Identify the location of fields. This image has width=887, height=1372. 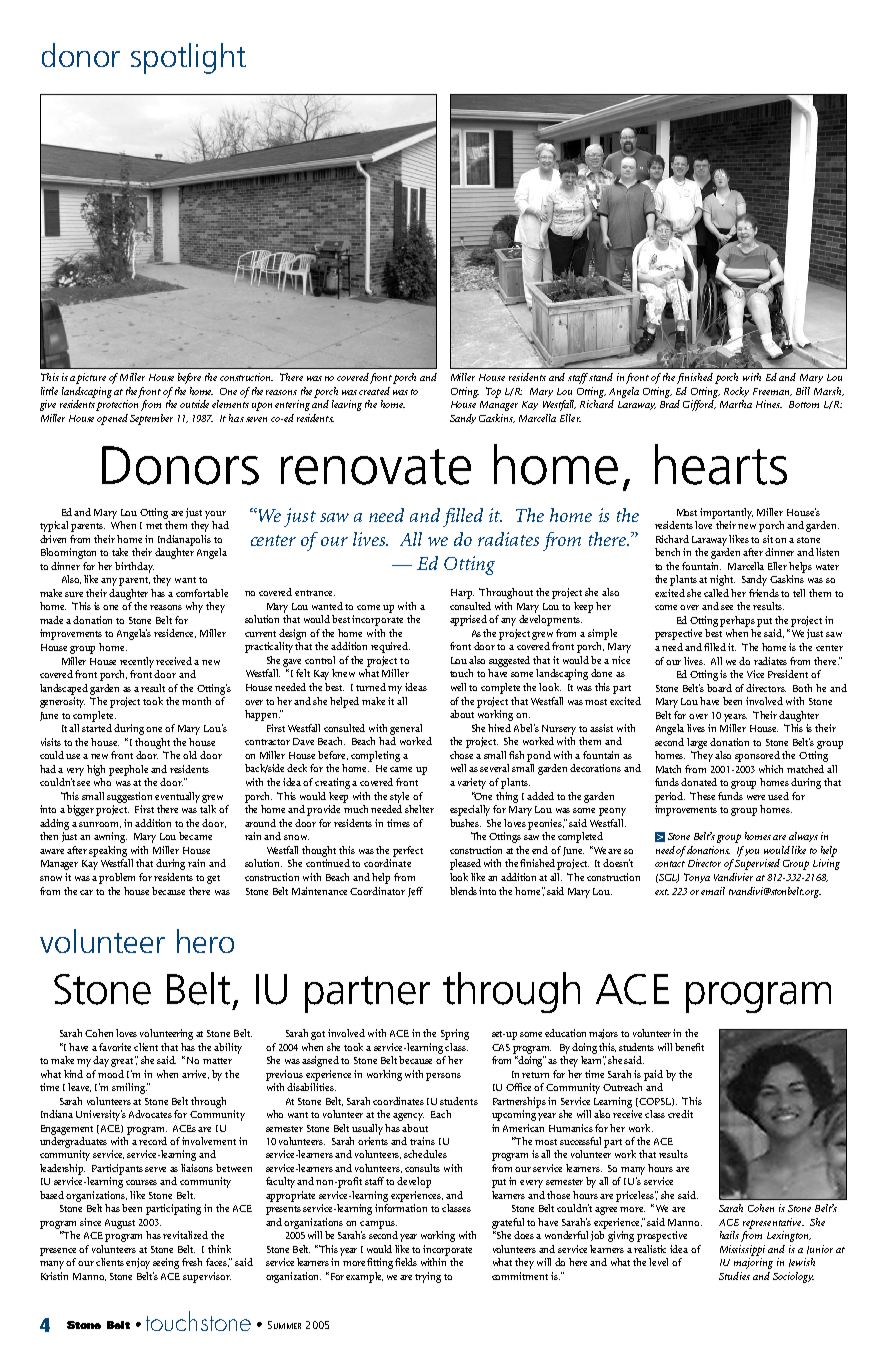
(406, 1262).
